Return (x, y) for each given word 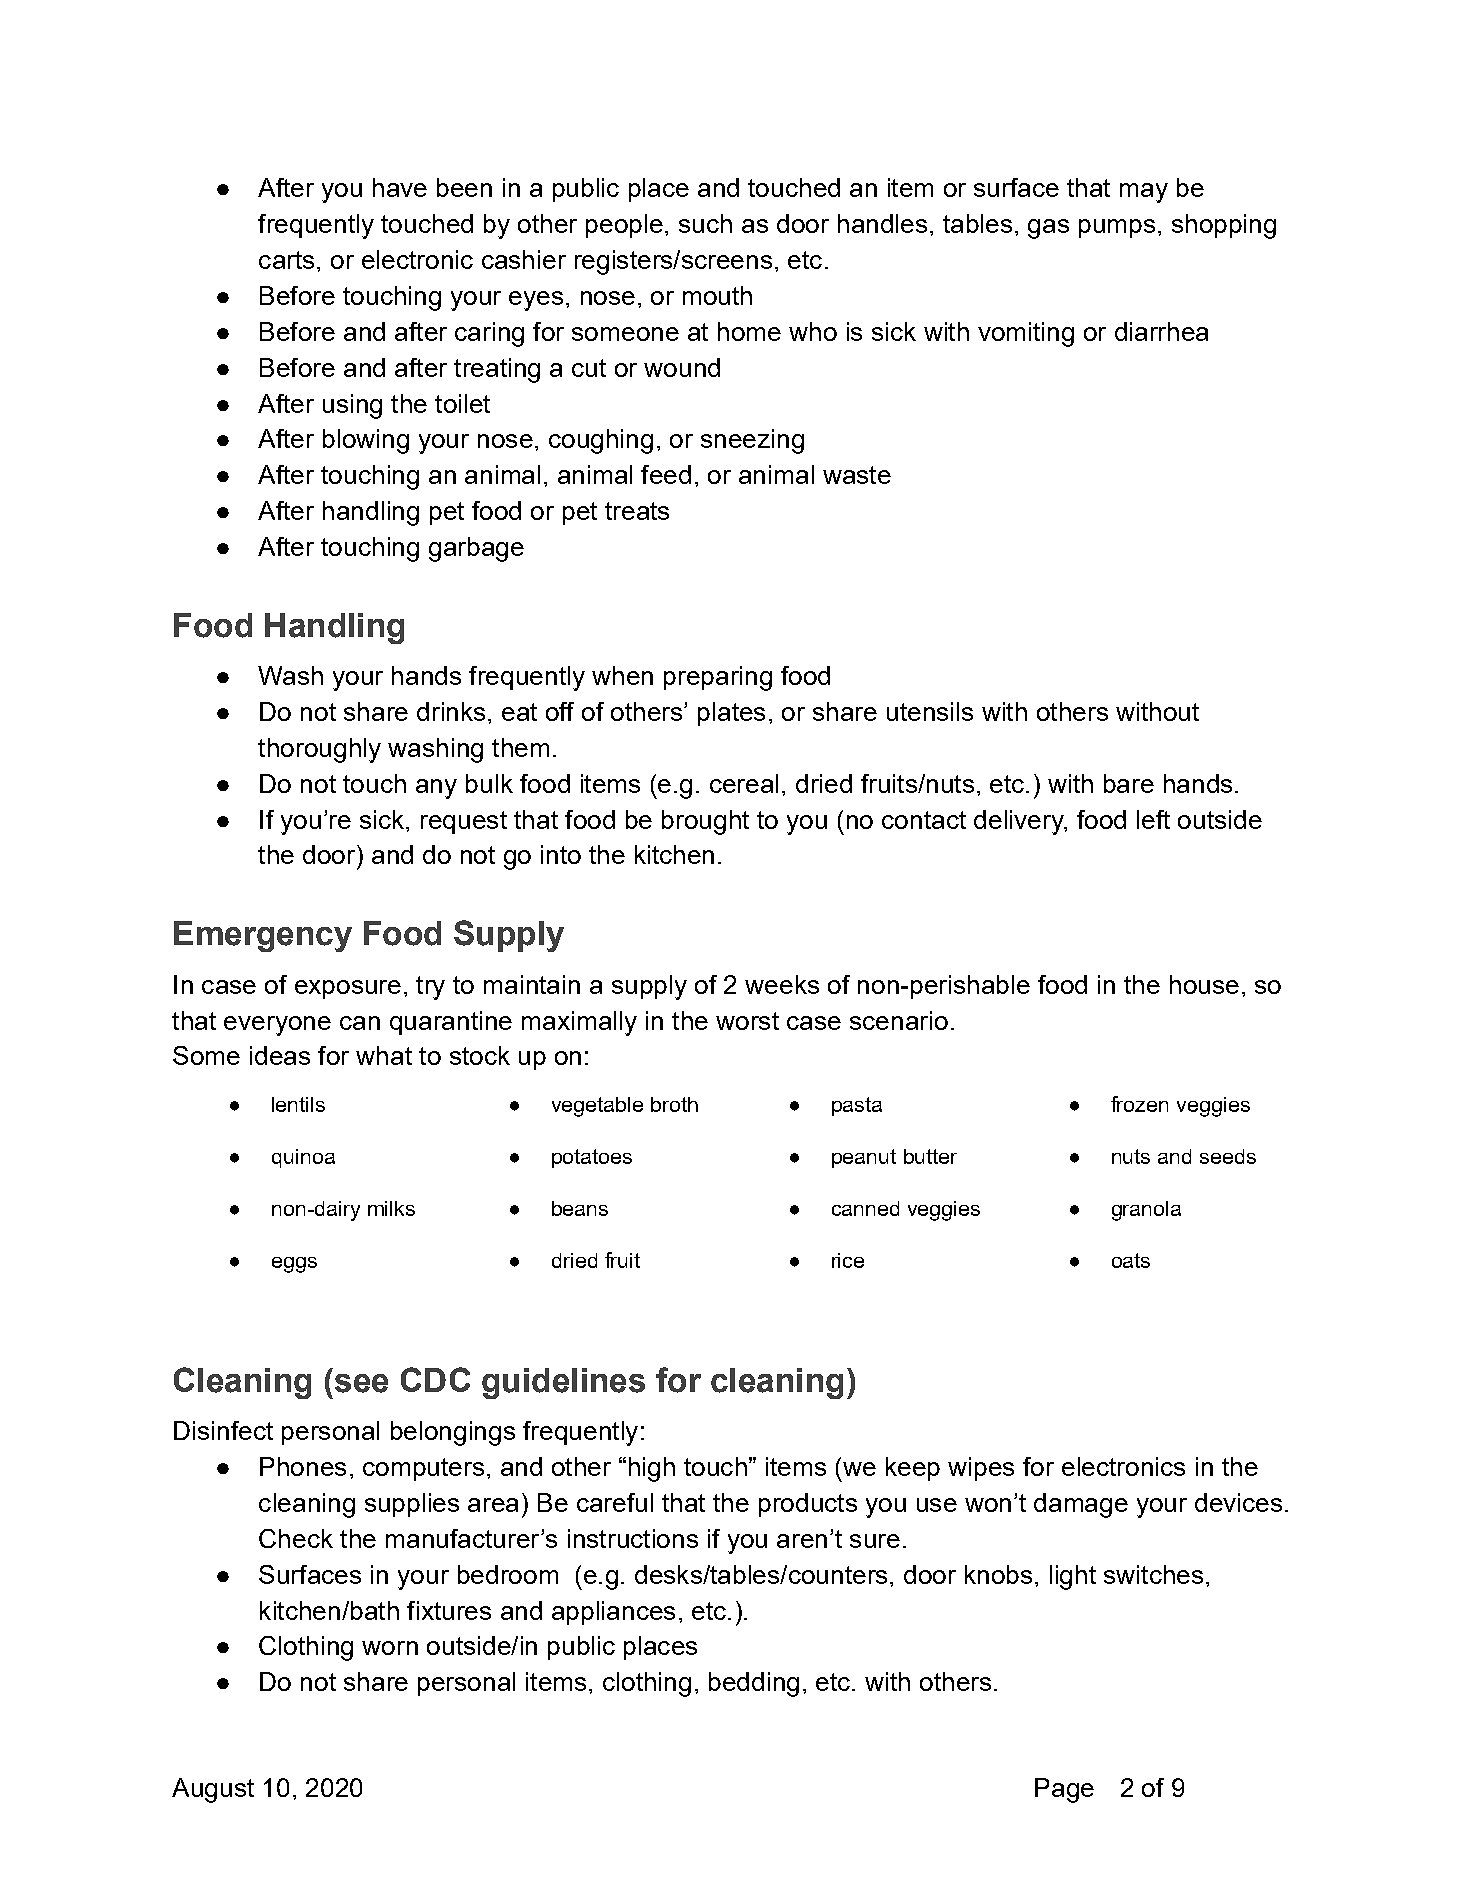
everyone (277, 1026)
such (705, 223)
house (1204, 984)
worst (747, 1021)
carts (286, 260)
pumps (1117, 228)
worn (390, 1648)
